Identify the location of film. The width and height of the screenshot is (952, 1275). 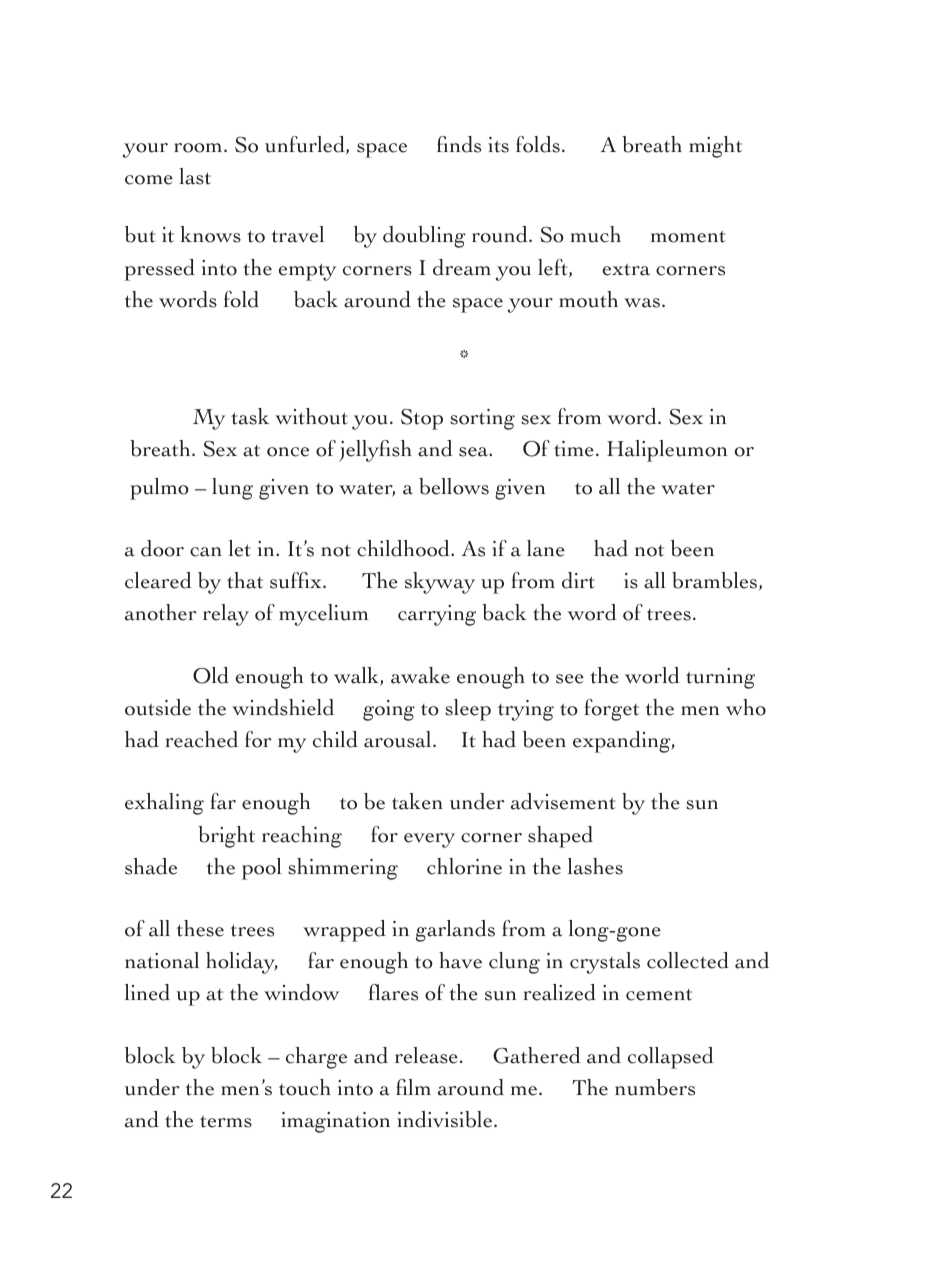
(413, 1087).
